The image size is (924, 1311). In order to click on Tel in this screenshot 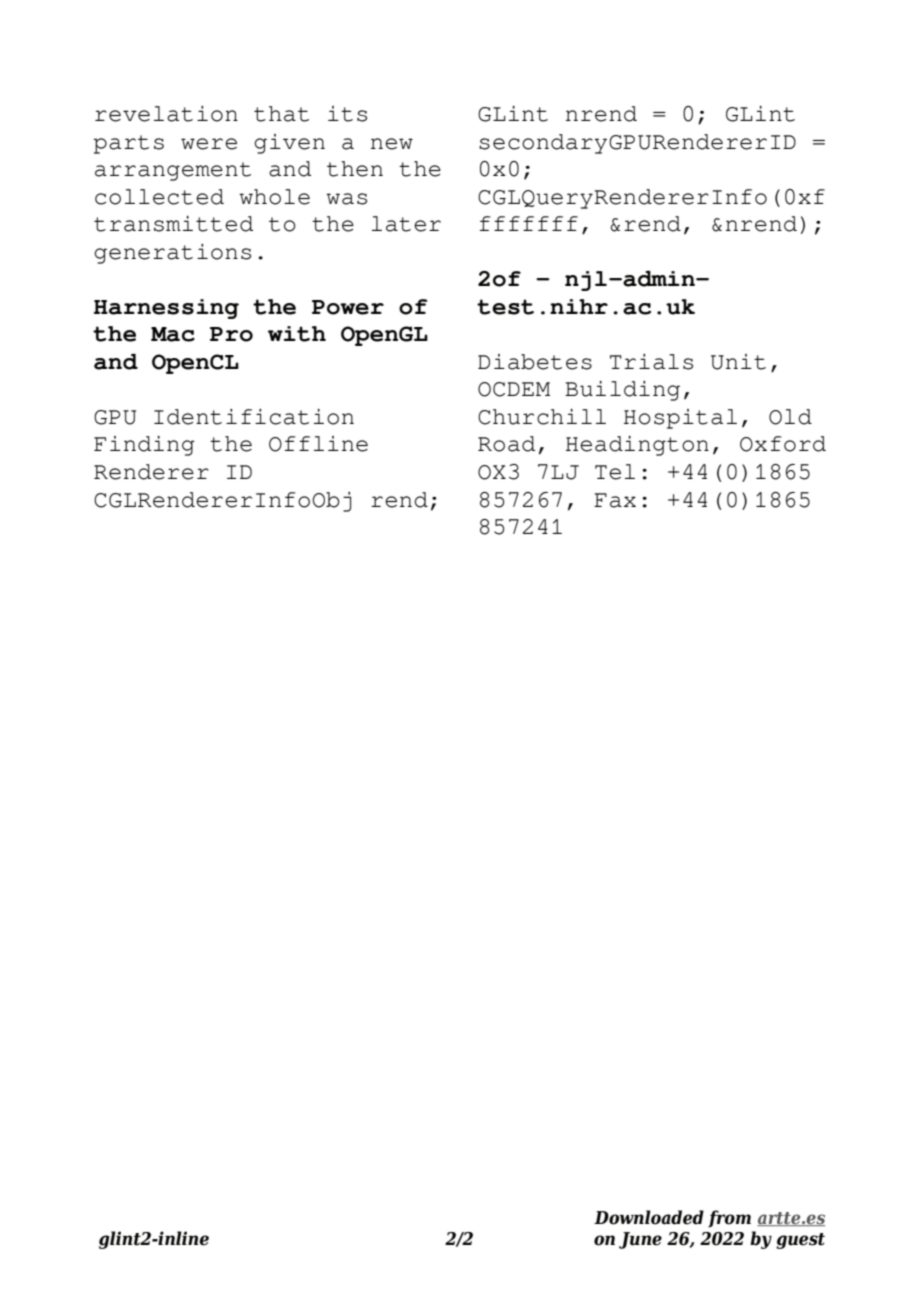, I will do `click(615, 472)`.
